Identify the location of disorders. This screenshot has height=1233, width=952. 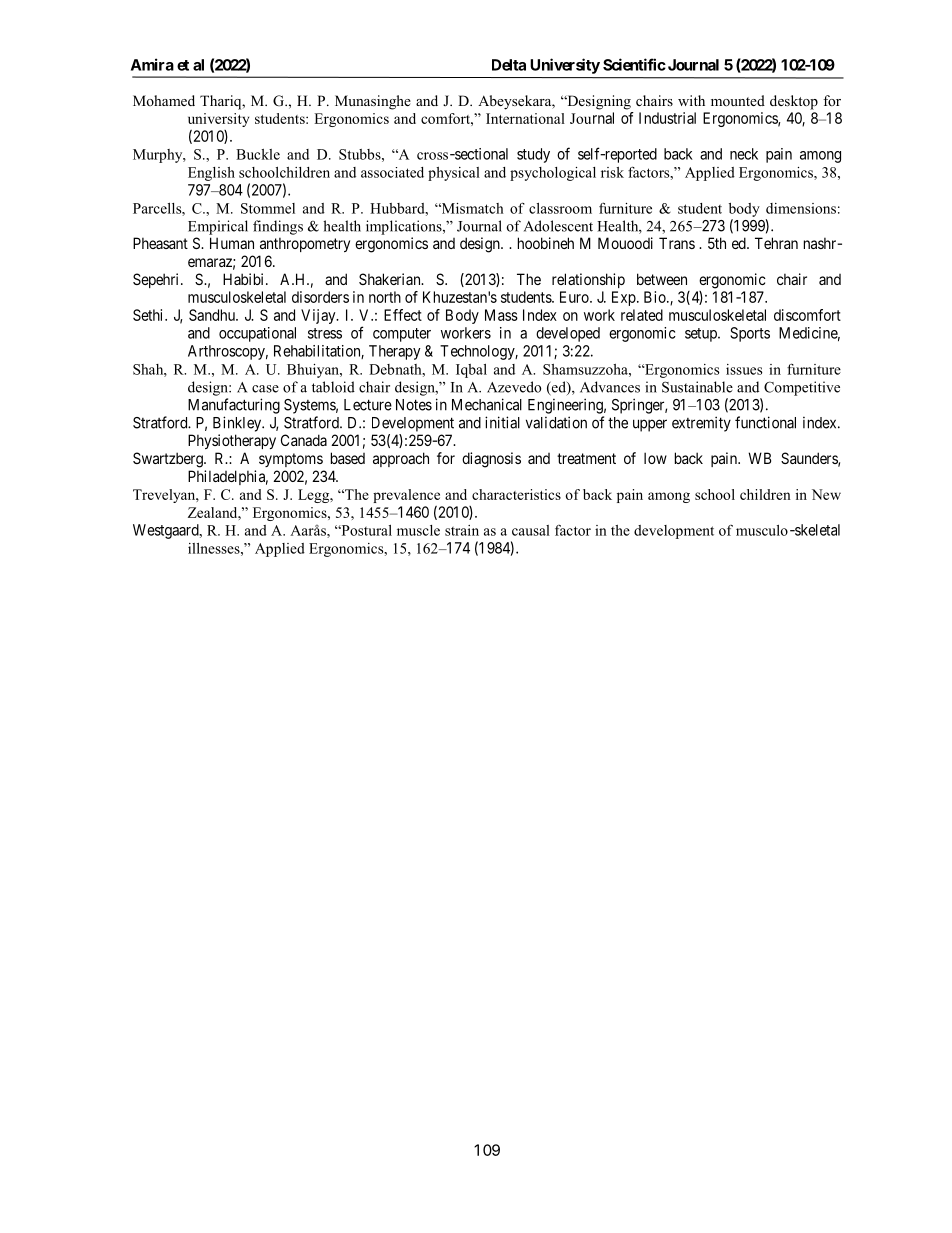
(320, 297).
